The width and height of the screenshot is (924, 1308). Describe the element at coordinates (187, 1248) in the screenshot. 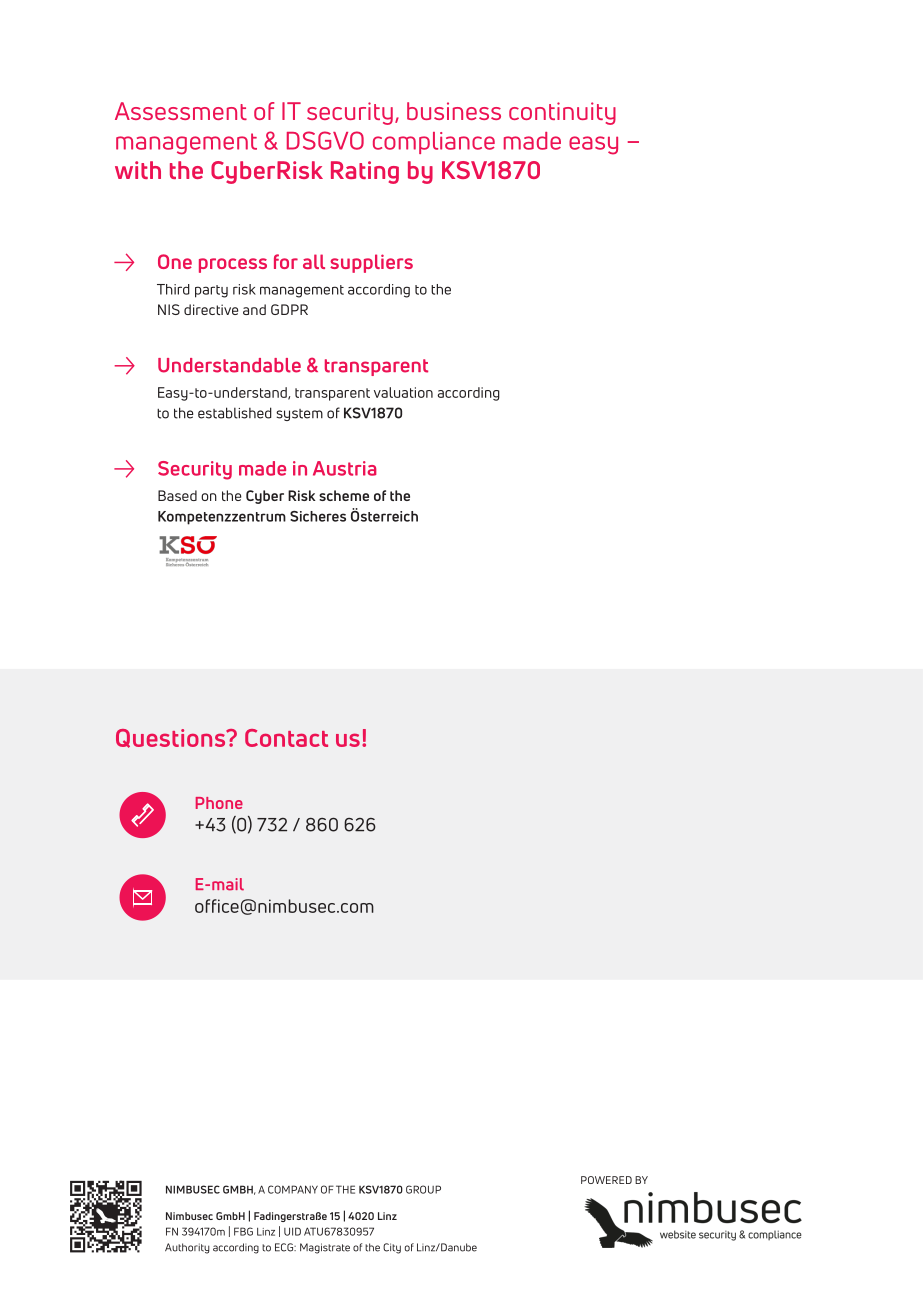

I see `Authority` at that location.
